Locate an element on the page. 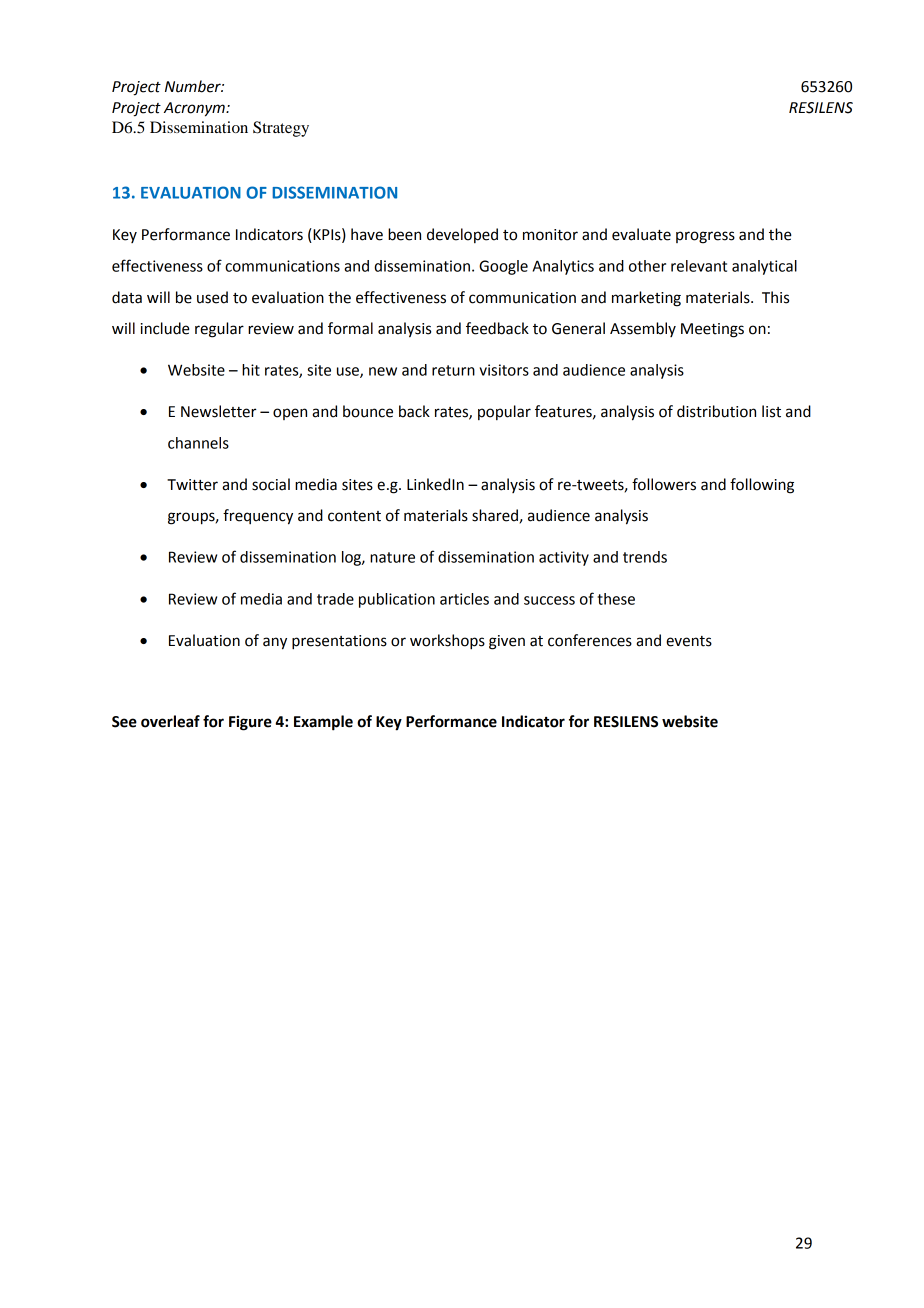 The image size is (924, 1308). events is located at coordinates (689, 641).
